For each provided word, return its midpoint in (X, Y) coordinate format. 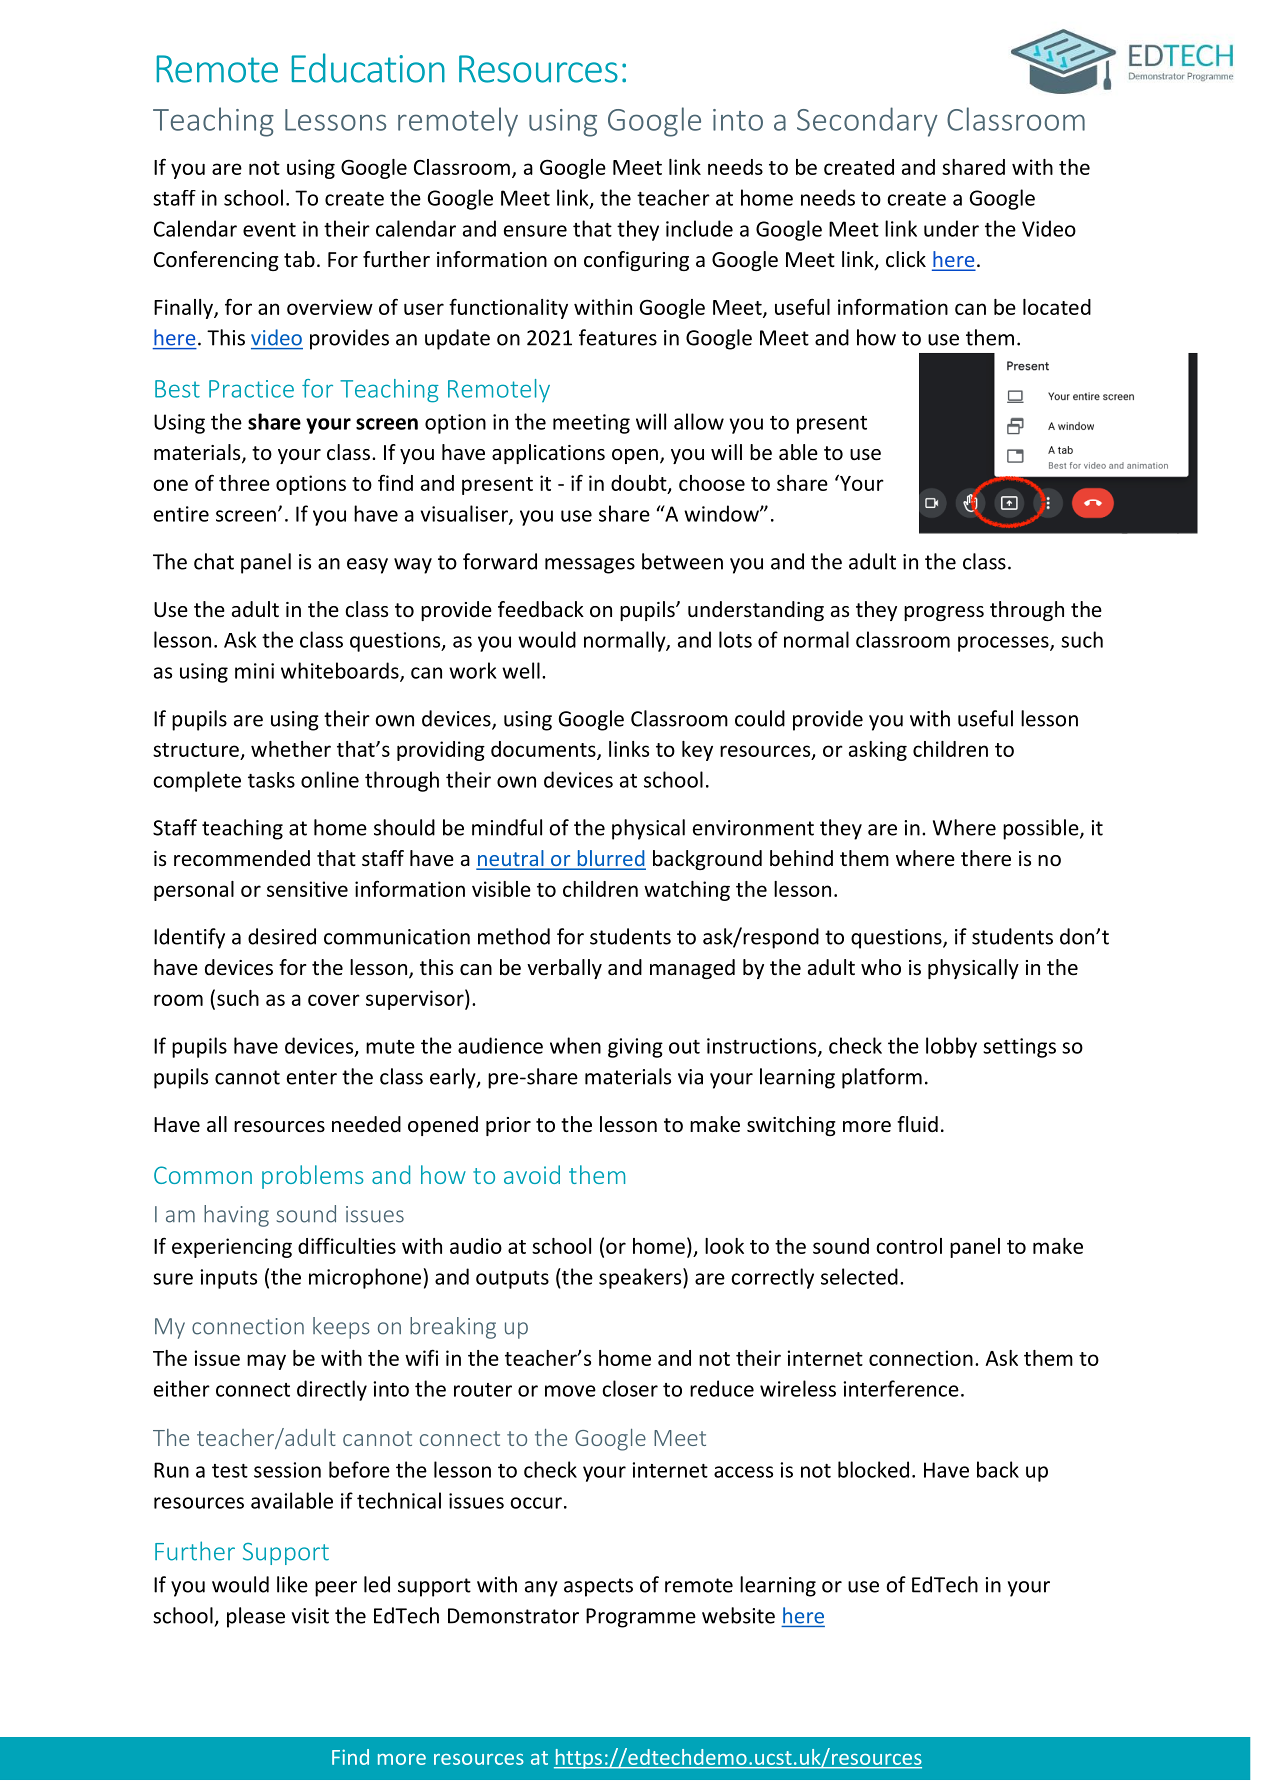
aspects (598, 1587)
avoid (532, 1174)
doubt (640, 484)
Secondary (867, 122)
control (909, 1246)
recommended (242, 858)
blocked (873, 1469)
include (699, 228)
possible (1042, 829)
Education (368, 68)
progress (944, 613)
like (292, 1584)
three (244, 483)
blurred (610, 859)
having (236, 1216)
